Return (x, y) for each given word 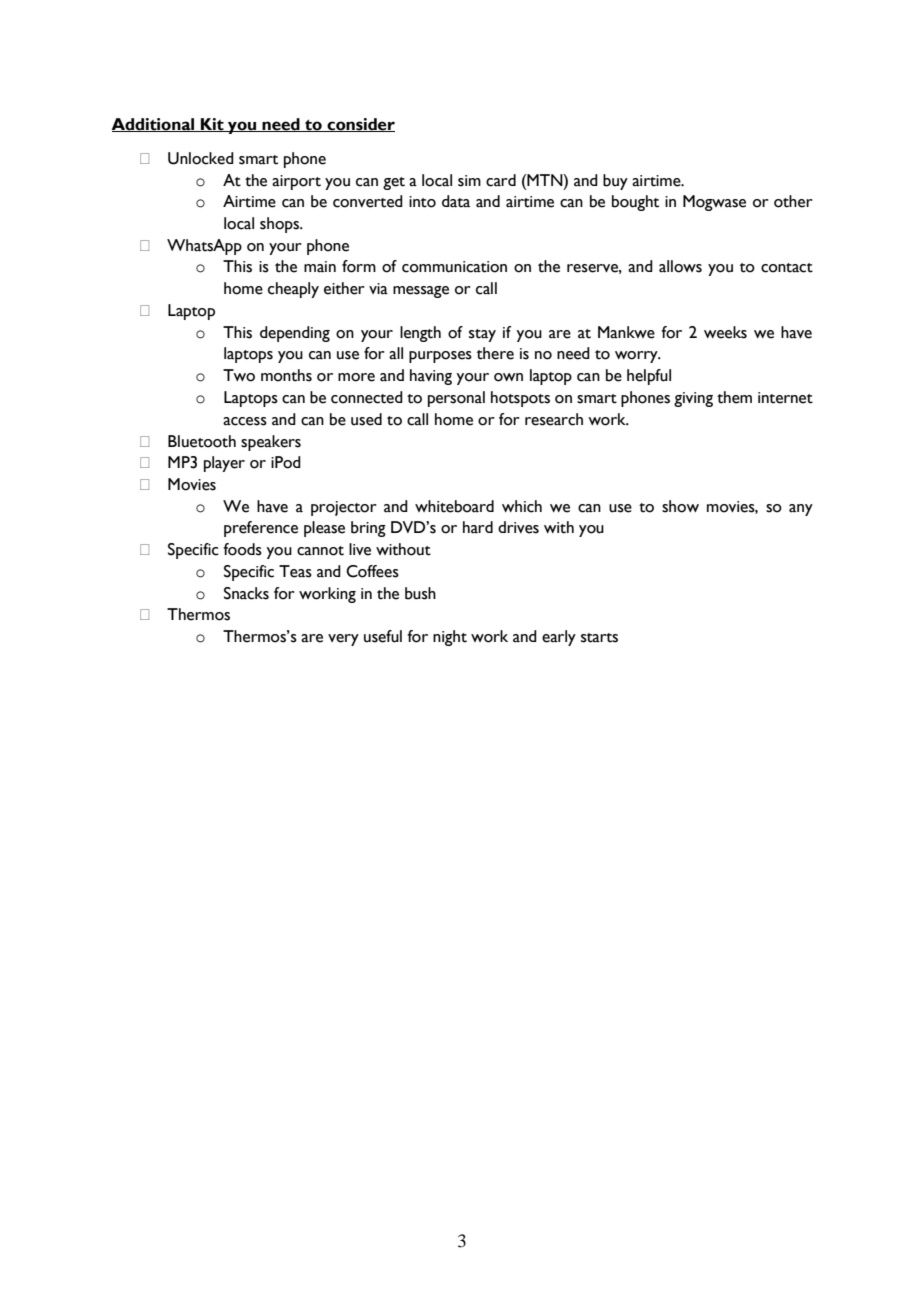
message (421, 292)
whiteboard (454, 506)
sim (469, 181)
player (224, 464)
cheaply (293, 290)
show (680, 506)
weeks (725, 332)
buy (615, 182)
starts (599, 638)
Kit (212, 125)
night (450, 638)
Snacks (246, 593)
